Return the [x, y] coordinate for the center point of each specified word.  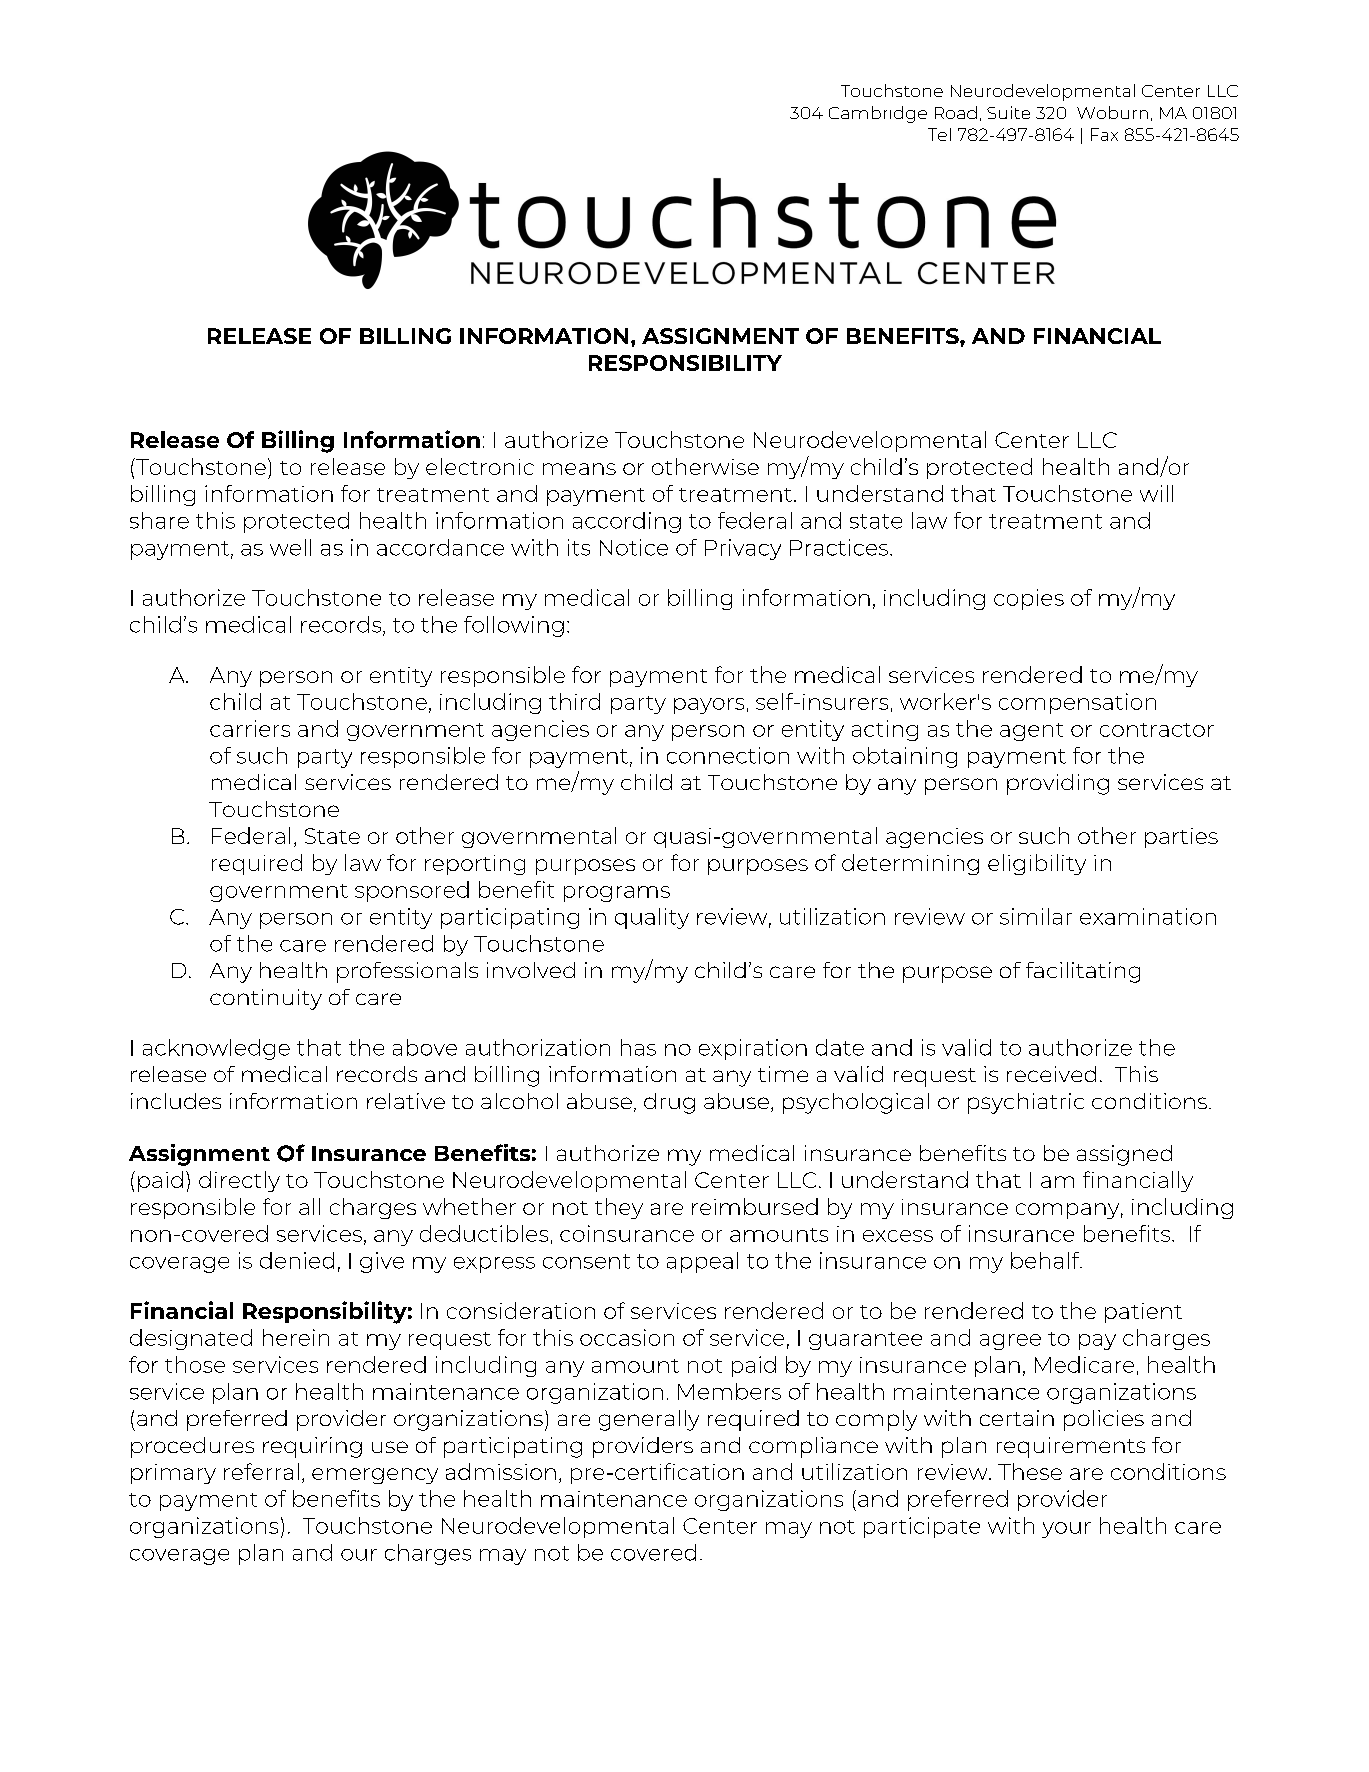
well [290, 547]
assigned [1124, 1155]
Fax [1104, 134]
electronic [480, 466]
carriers [250, 728]
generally [649, 1420]
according [627, 522]
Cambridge [878, 114]
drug [669, 1103]
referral [261, 1471]
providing [1058, 784]
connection [728, 755]
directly [239, 1181]
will [1156, 493]
